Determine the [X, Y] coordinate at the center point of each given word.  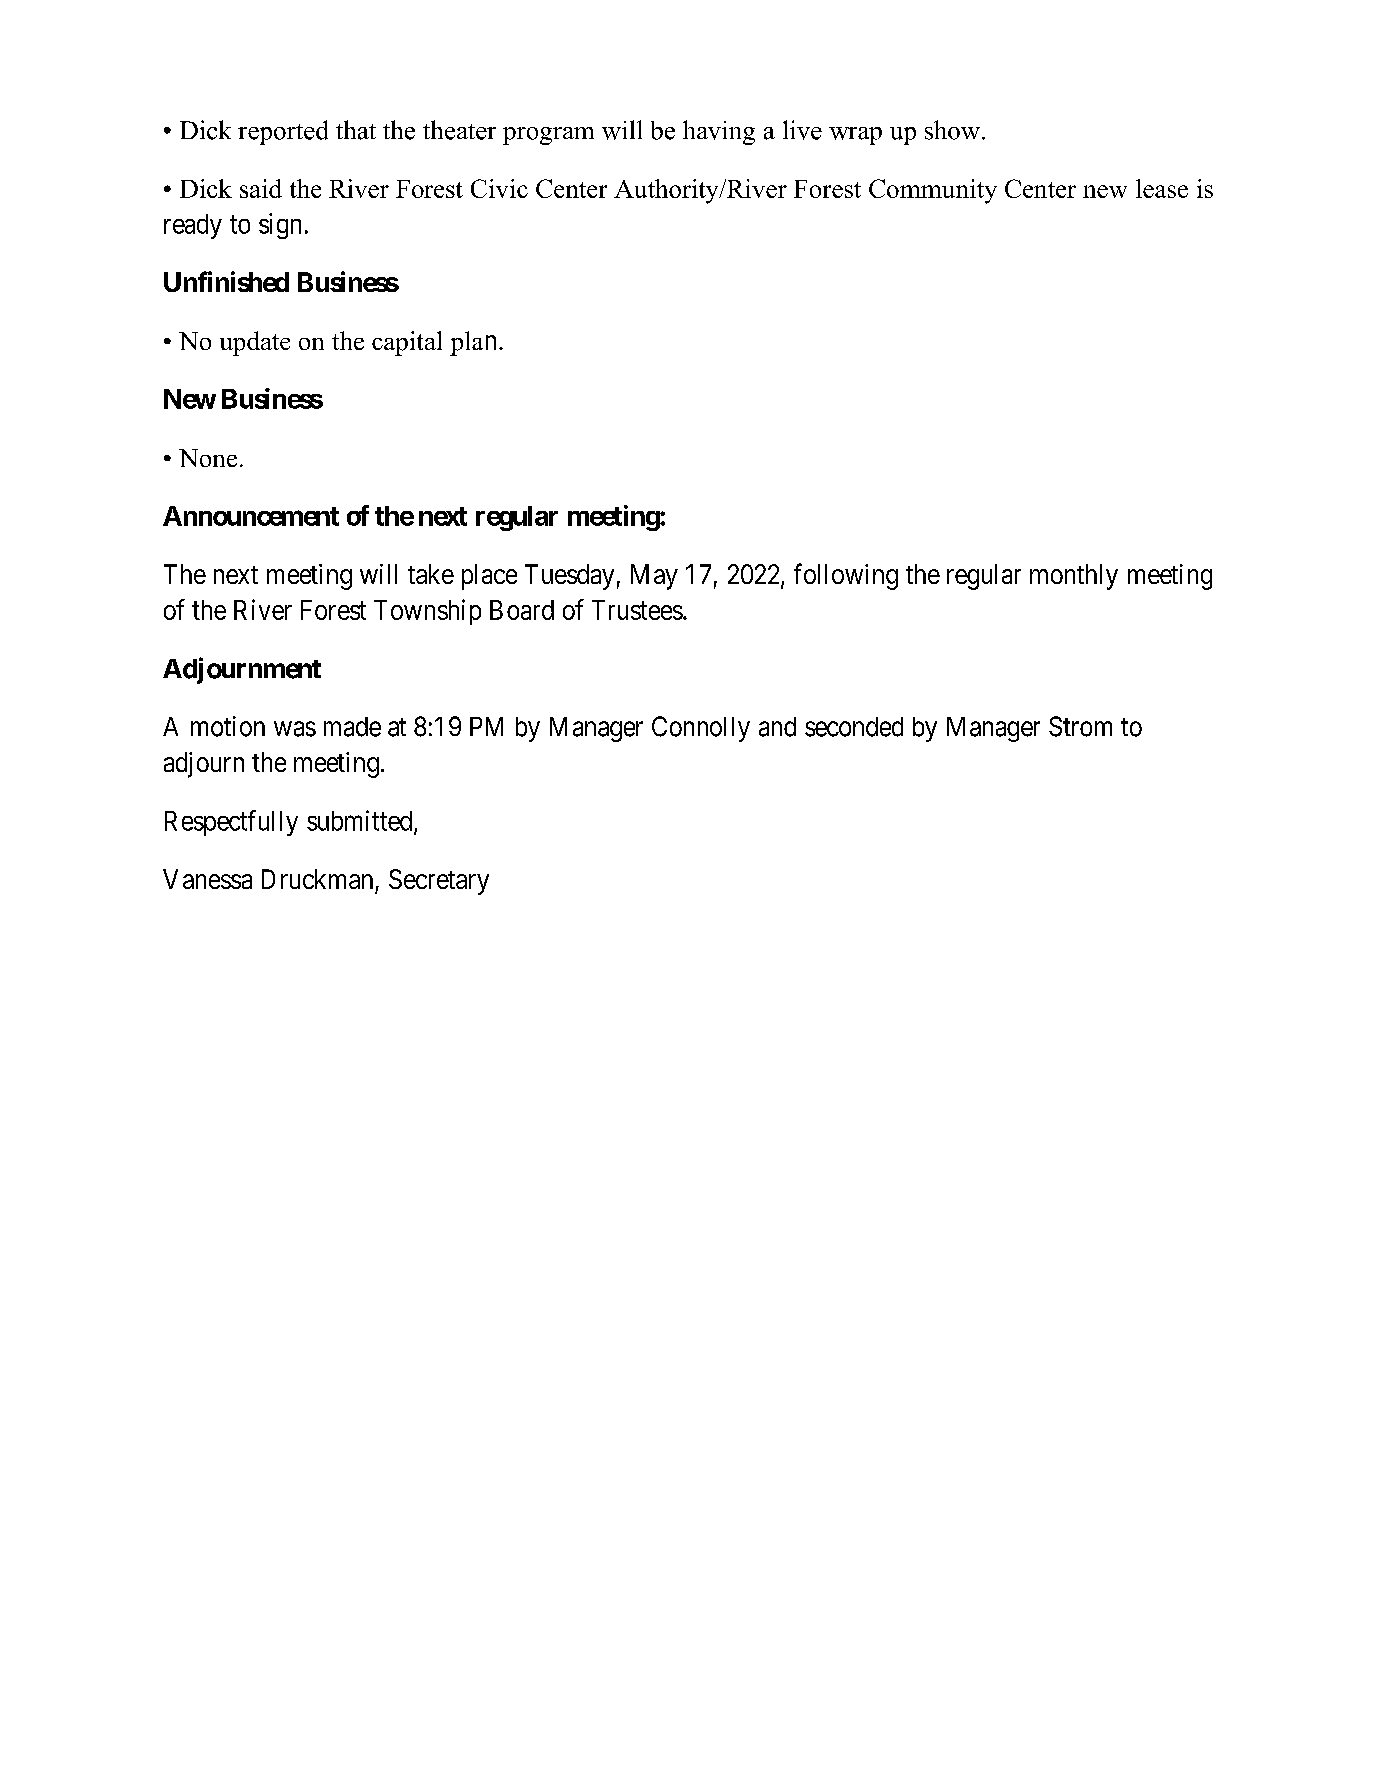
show [954, 130]
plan [473, 343]
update [255, 343]
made [352, 727]
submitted [361, 821]
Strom [1080, 726]
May [654, 577]
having [719, 132]
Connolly [701, 729]
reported [283, 132]
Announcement [251, 516]
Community [933, 191]
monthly [1074, 577]
